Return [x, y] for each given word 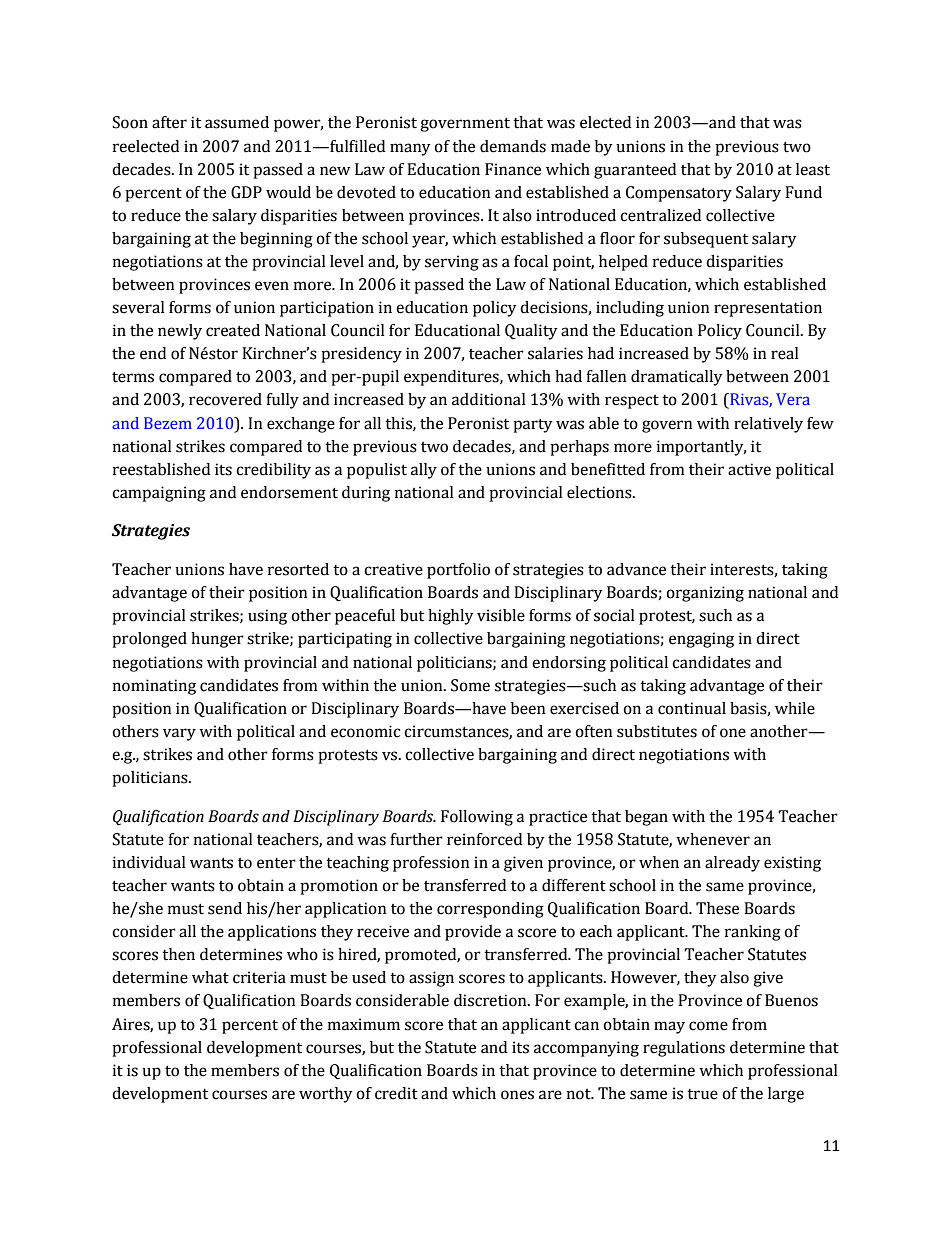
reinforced [484, 839]
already [732, 864]
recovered [225, 399]
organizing [705, 594]
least [813, 169]
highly [451, 617]
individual [149, 862]
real [785, 353]
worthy [326, 1095]
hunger [217, 640]
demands [513, 146]
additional [489, 399]
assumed [237, 122]
